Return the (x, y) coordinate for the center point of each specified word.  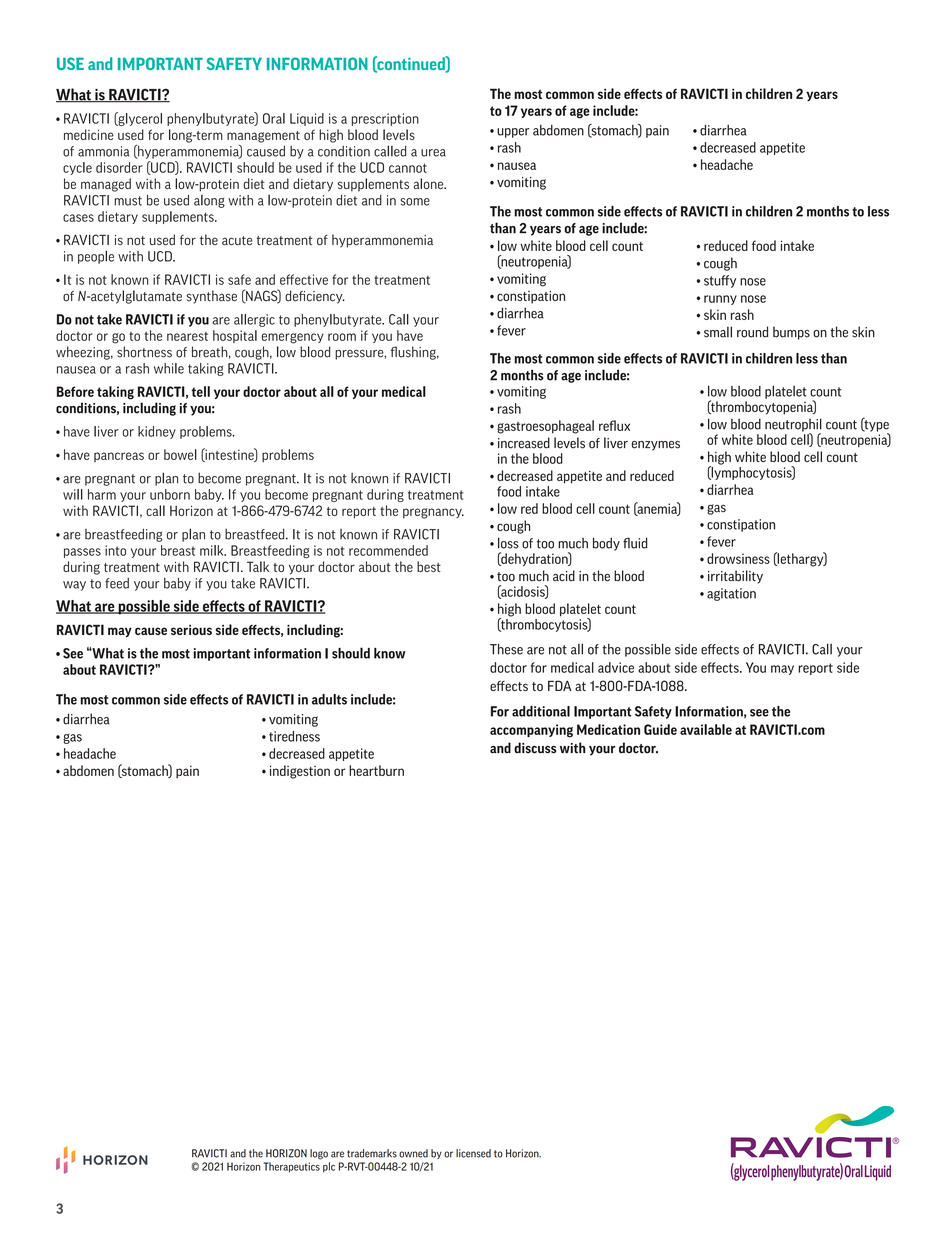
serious (191, 630)
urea (433, 153)
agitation (731, 594)
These (506, 649)
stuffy (720, 281)
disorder (119, 167)
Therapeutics (291, 1167)
